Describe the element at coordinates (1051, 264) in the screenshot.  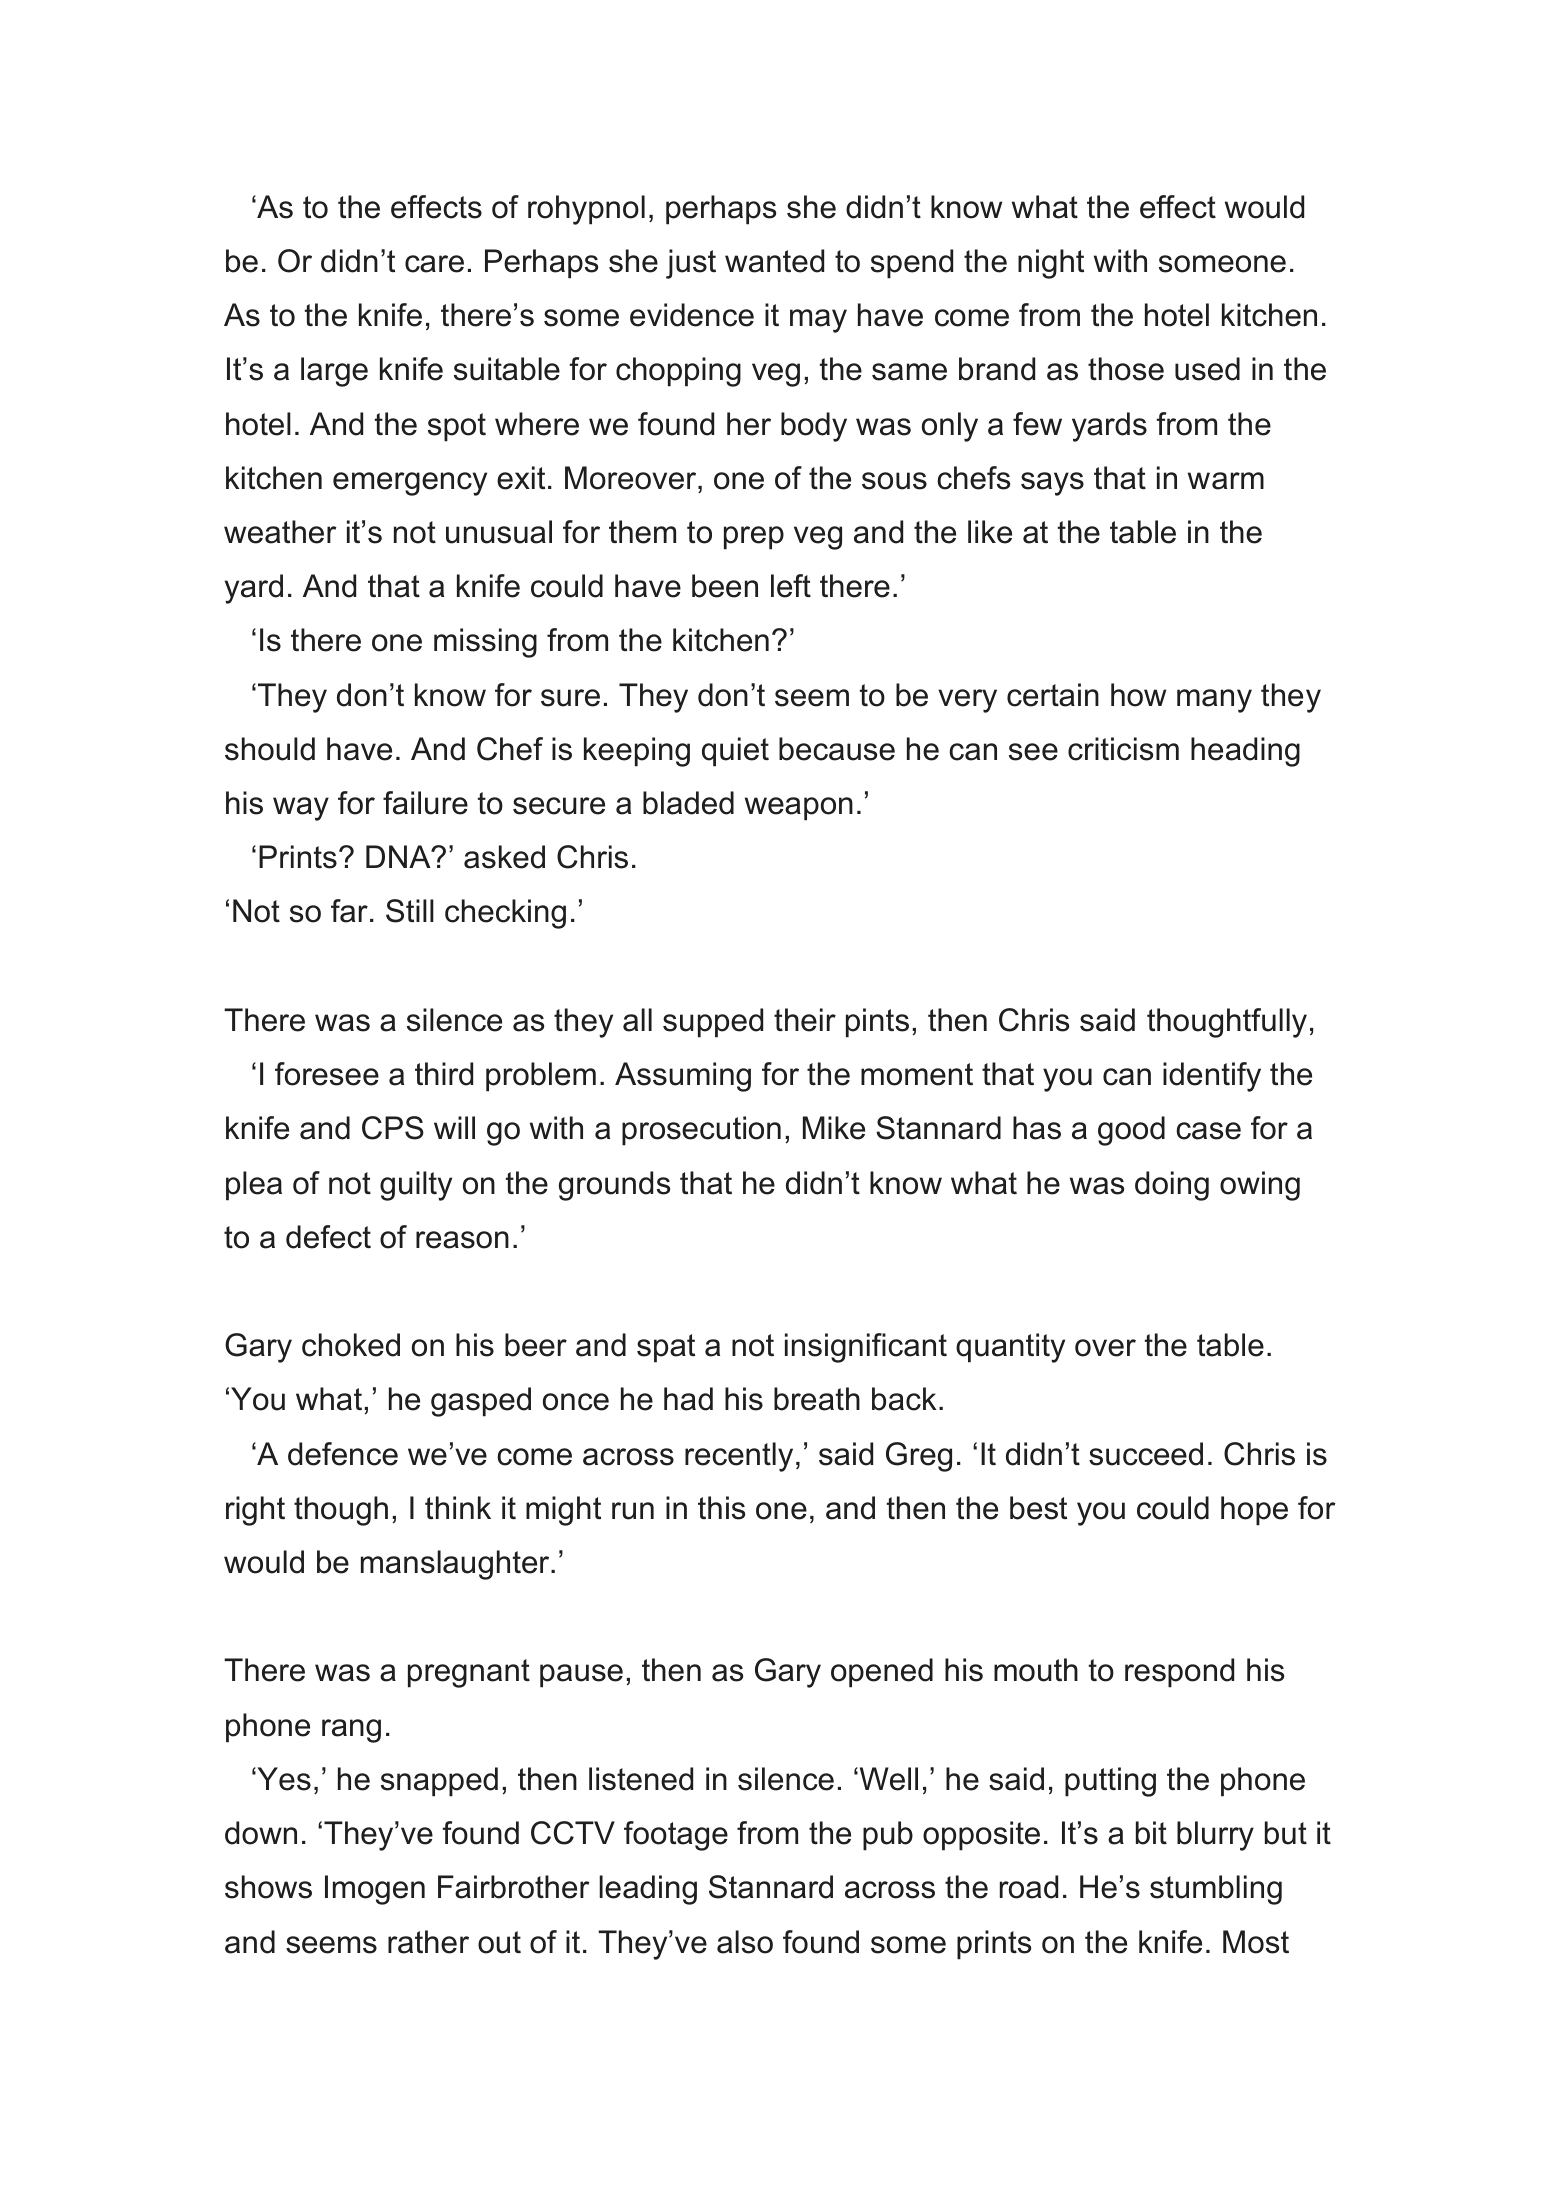
I see `night` at that location.
